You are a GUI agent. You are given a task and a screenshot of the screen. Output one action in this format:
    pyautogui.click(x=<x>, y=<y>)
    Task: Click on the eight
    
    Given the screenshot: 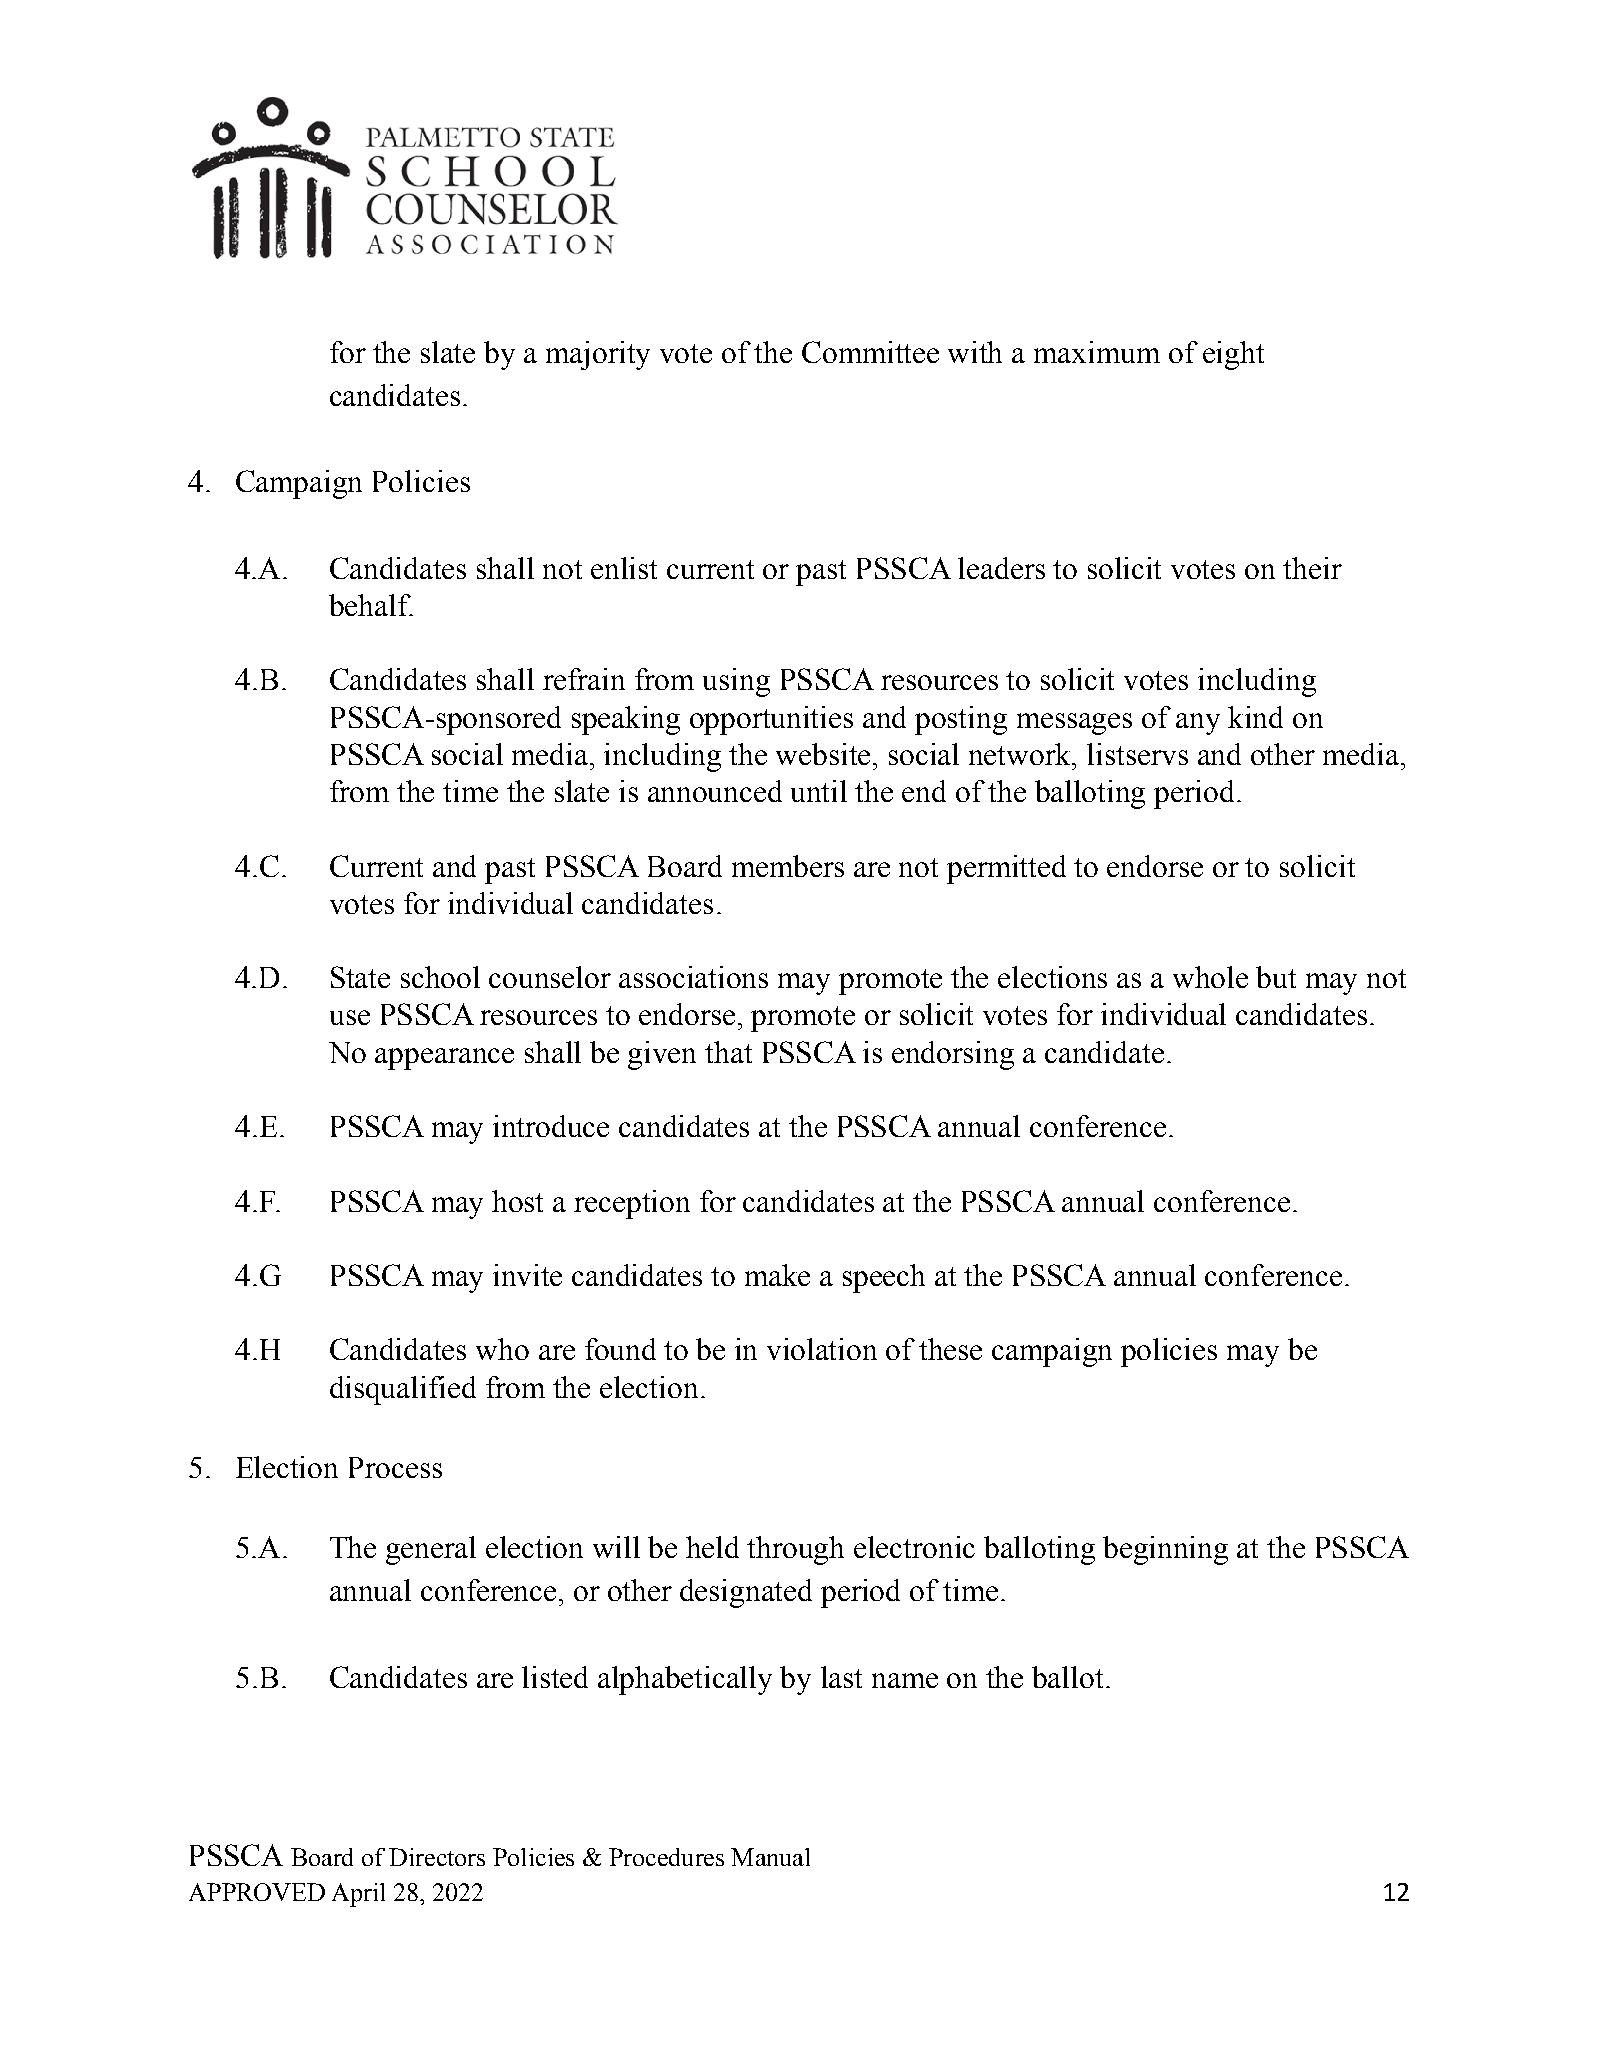 What is the action you would take?
    pyautogui.click(x=1233, y=355)
